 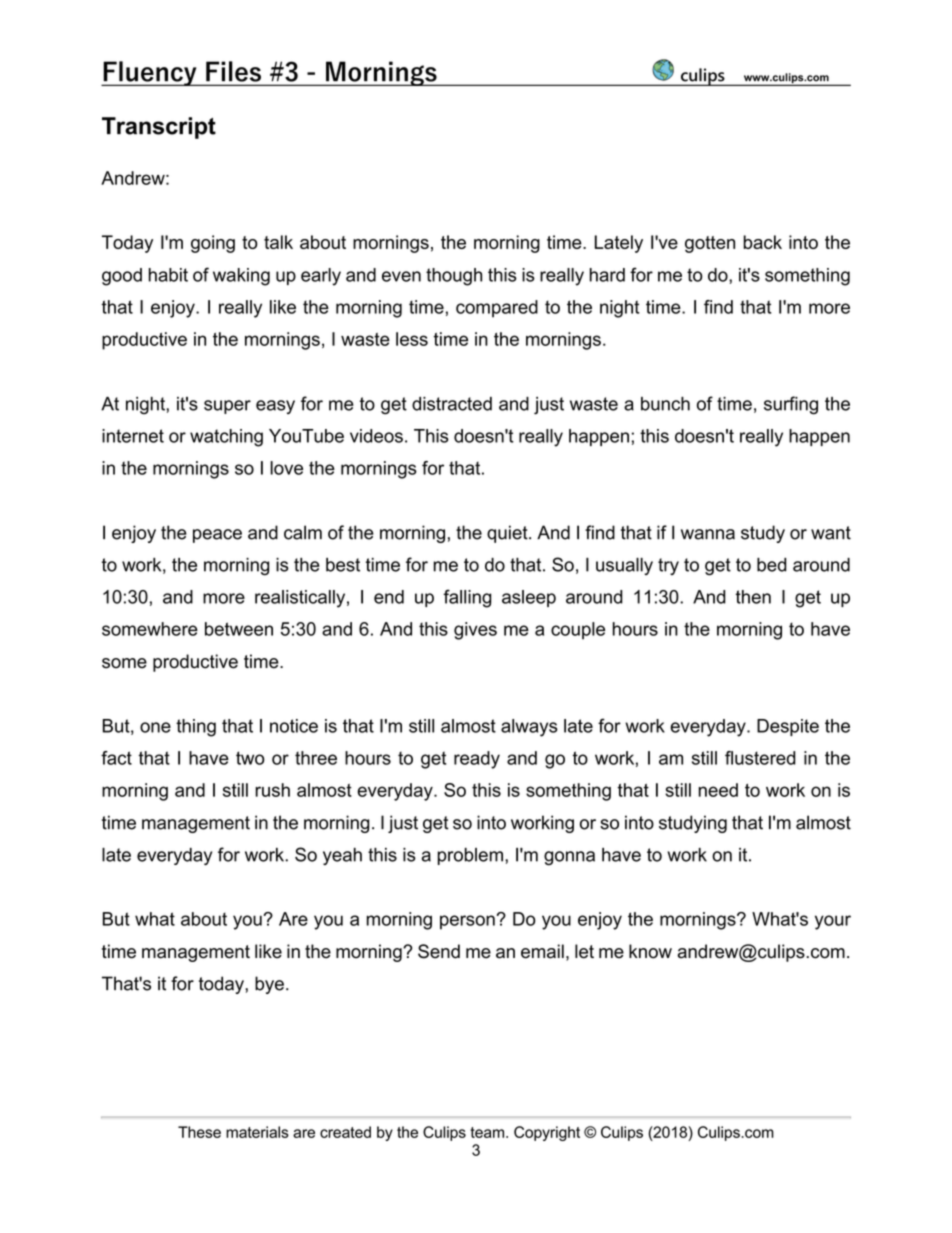 What do you see at coordinates (788, 727) in the image?
I see `Despite` at bounding box center [788, 727].
